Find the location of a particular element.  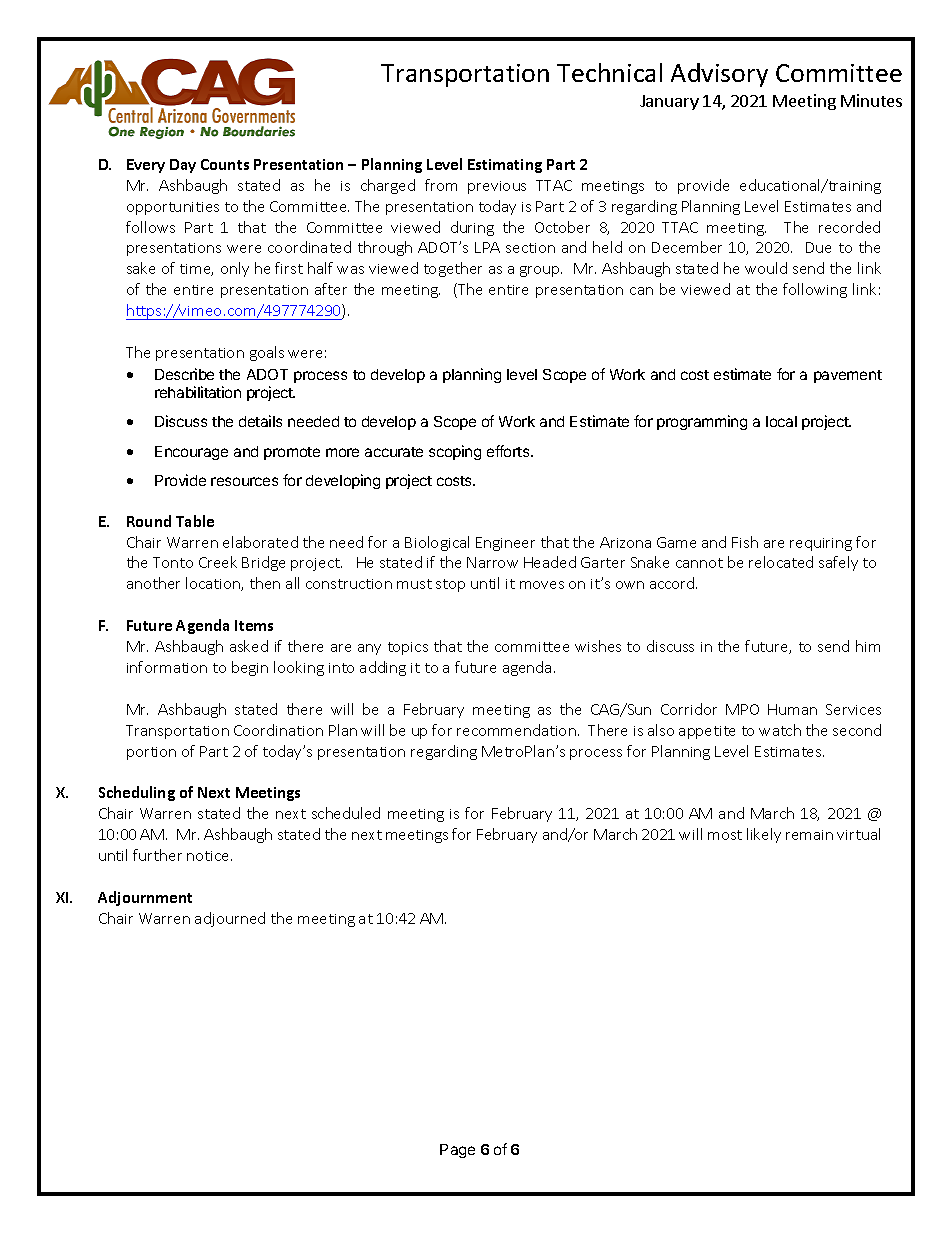

Advisory is located at coordinates (719, 75).
